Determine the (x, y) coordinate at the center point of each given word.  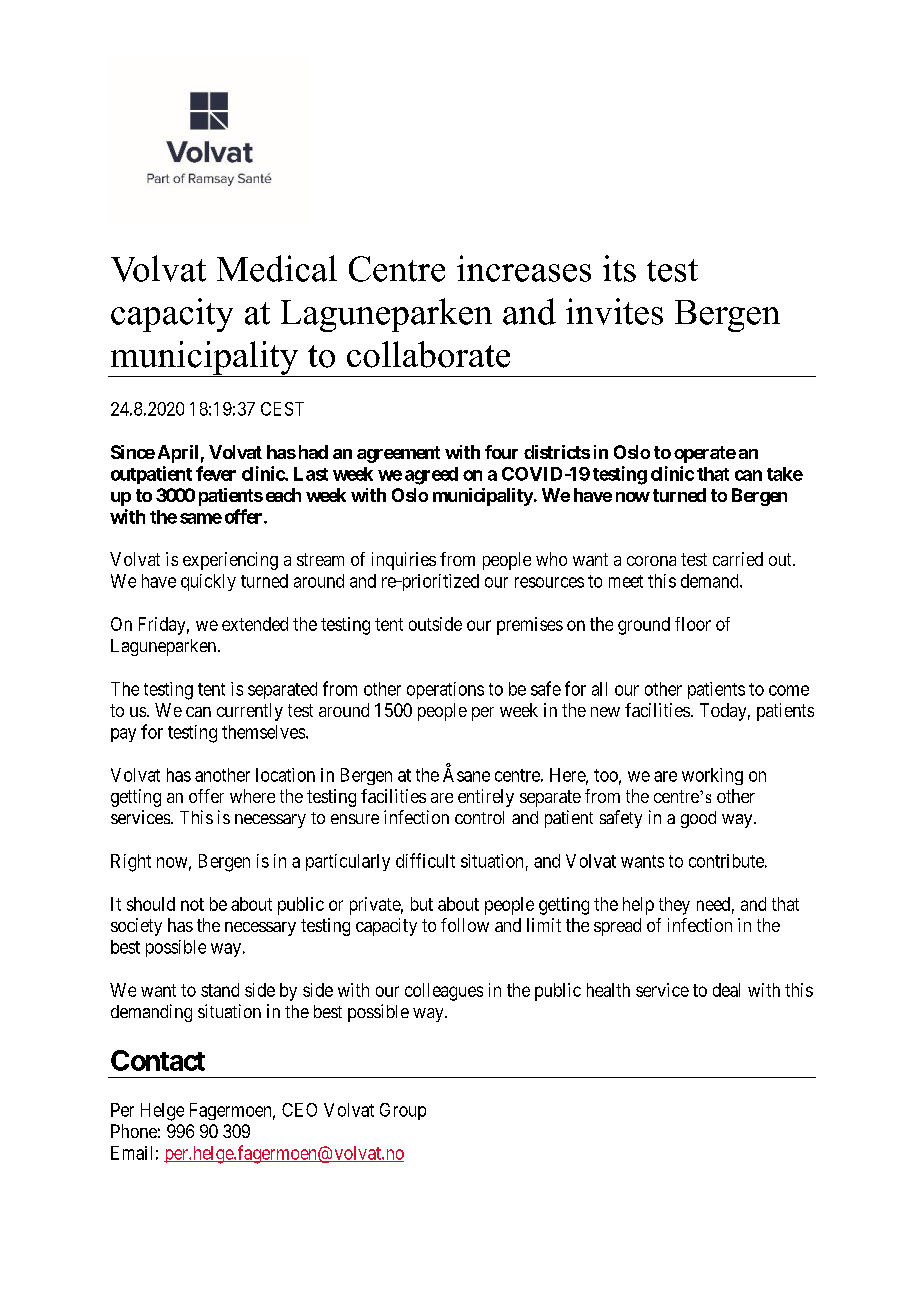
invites (614, 311)
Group (403, 1111)
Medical (277, 268)
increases (524, 268)
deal (726, 990)
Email (131, 1153)
